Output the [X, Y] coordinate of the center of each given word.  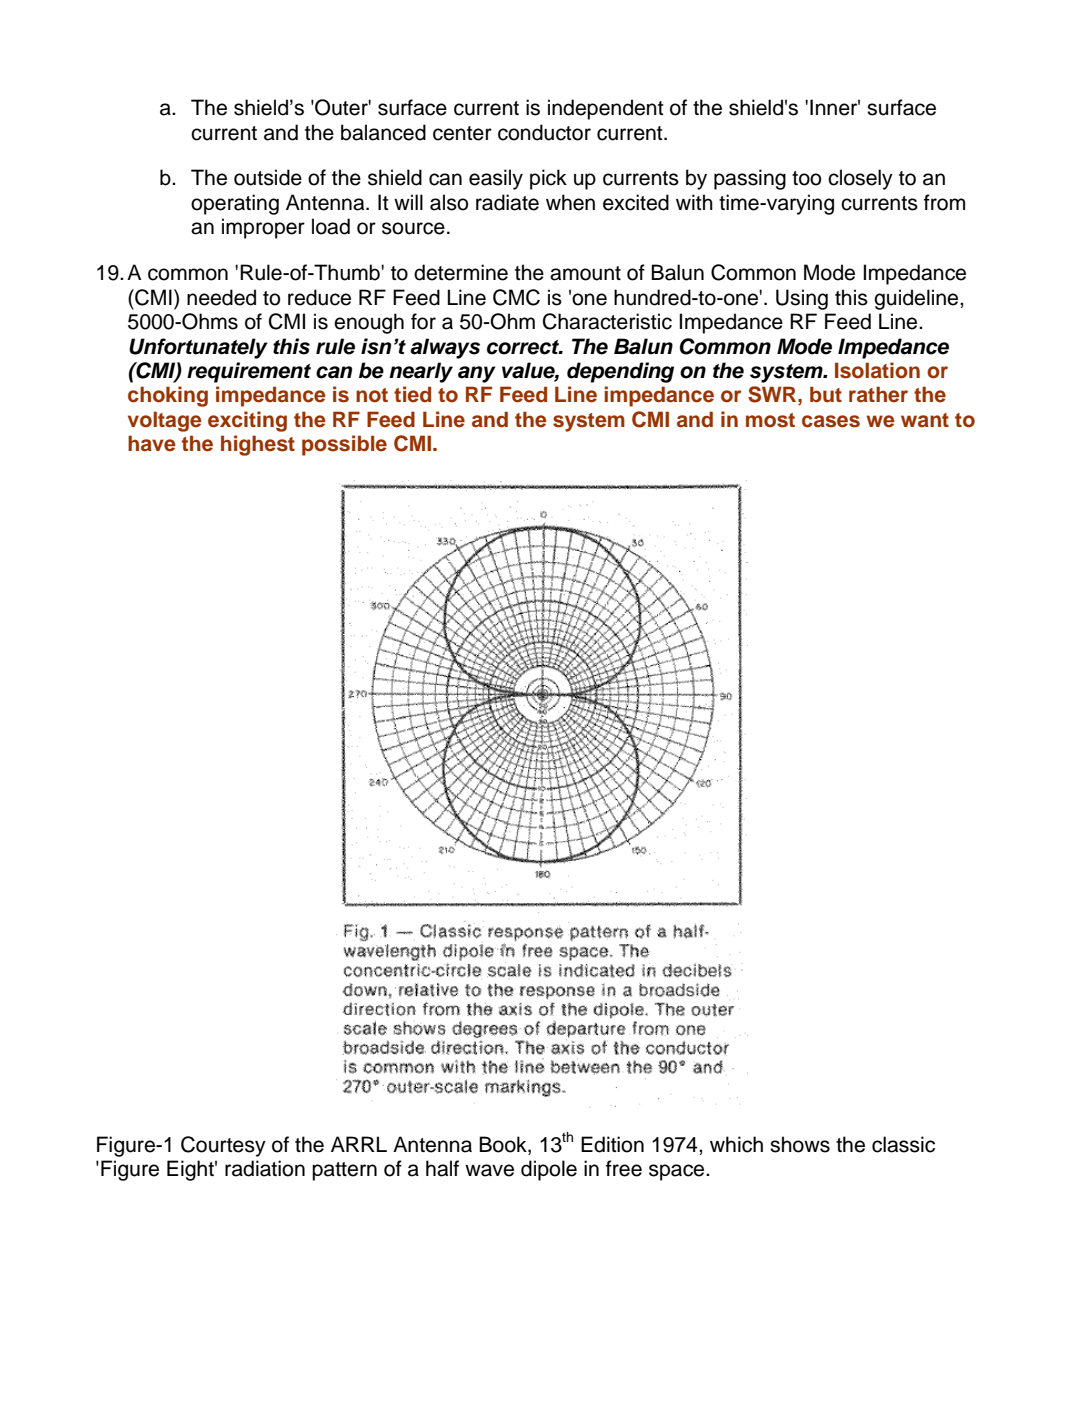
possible [344, 445]
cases [831, 421]
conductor [544, 132]
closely [860, 179]
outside [268, 177]
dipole [549, 1170]
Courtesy [223, 1146]
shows [800, 1144]
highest [258, 445]
